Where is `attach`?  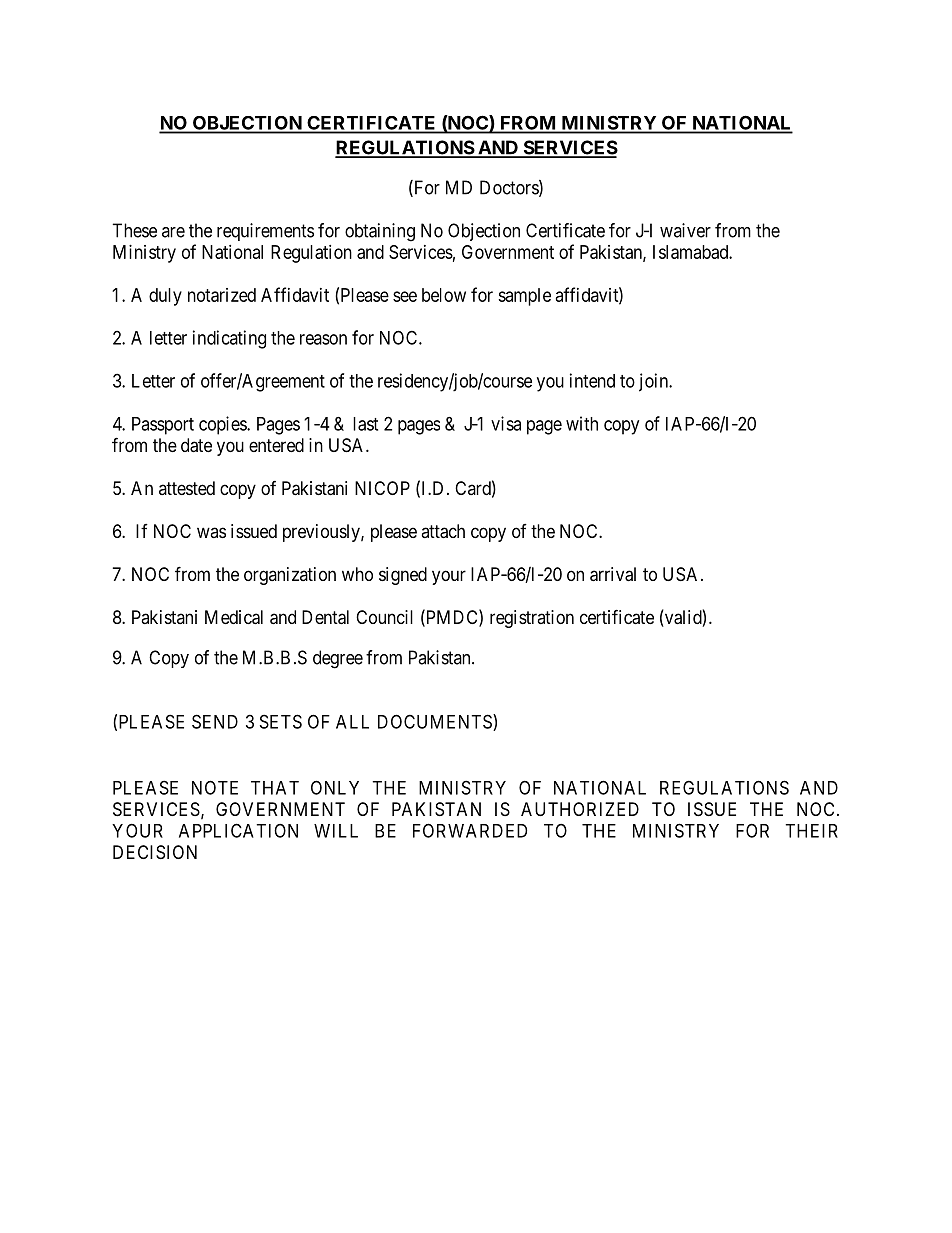 attach is located at coordinates (443, 531).
